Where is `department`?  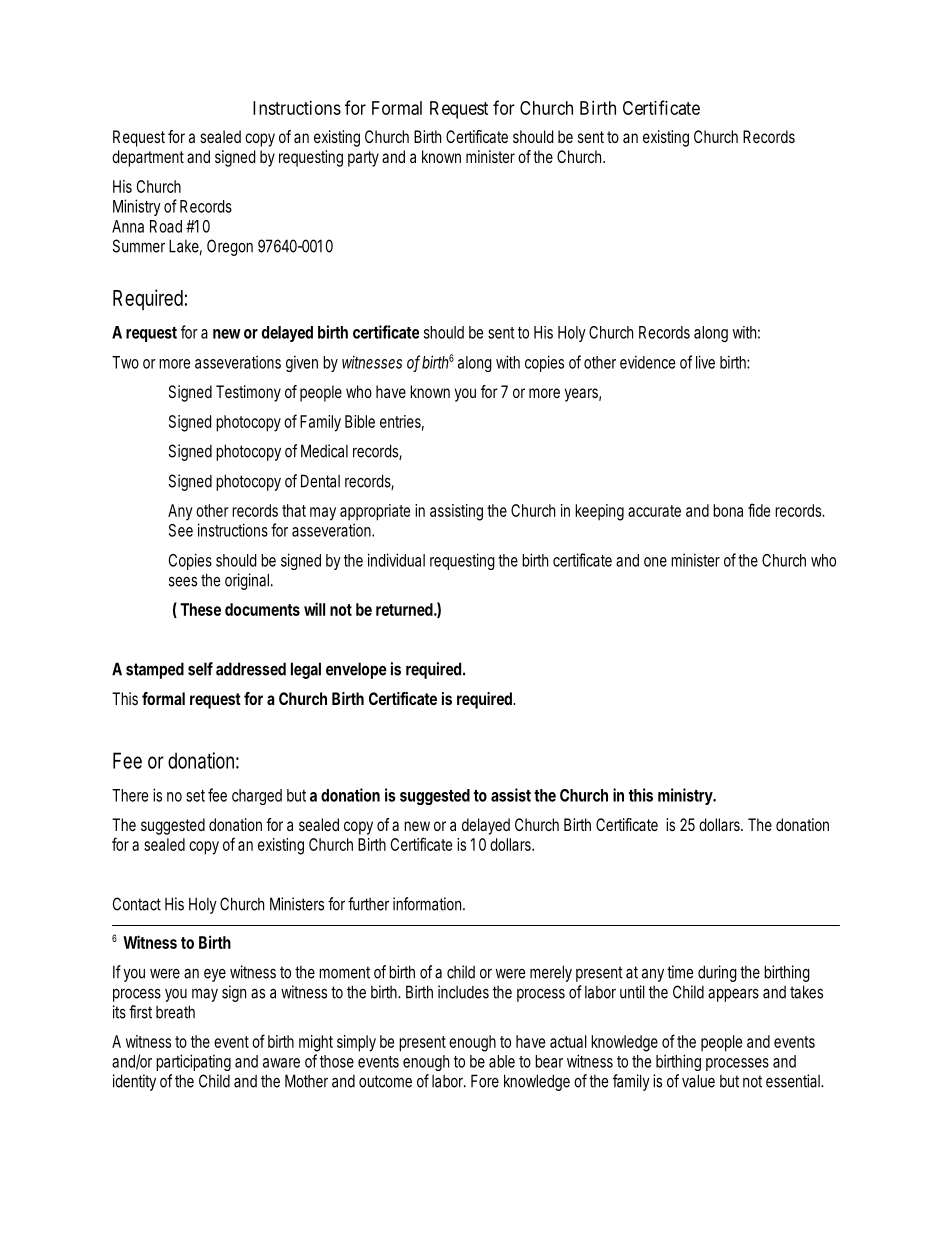
department is located at coordinates (148, 158).
